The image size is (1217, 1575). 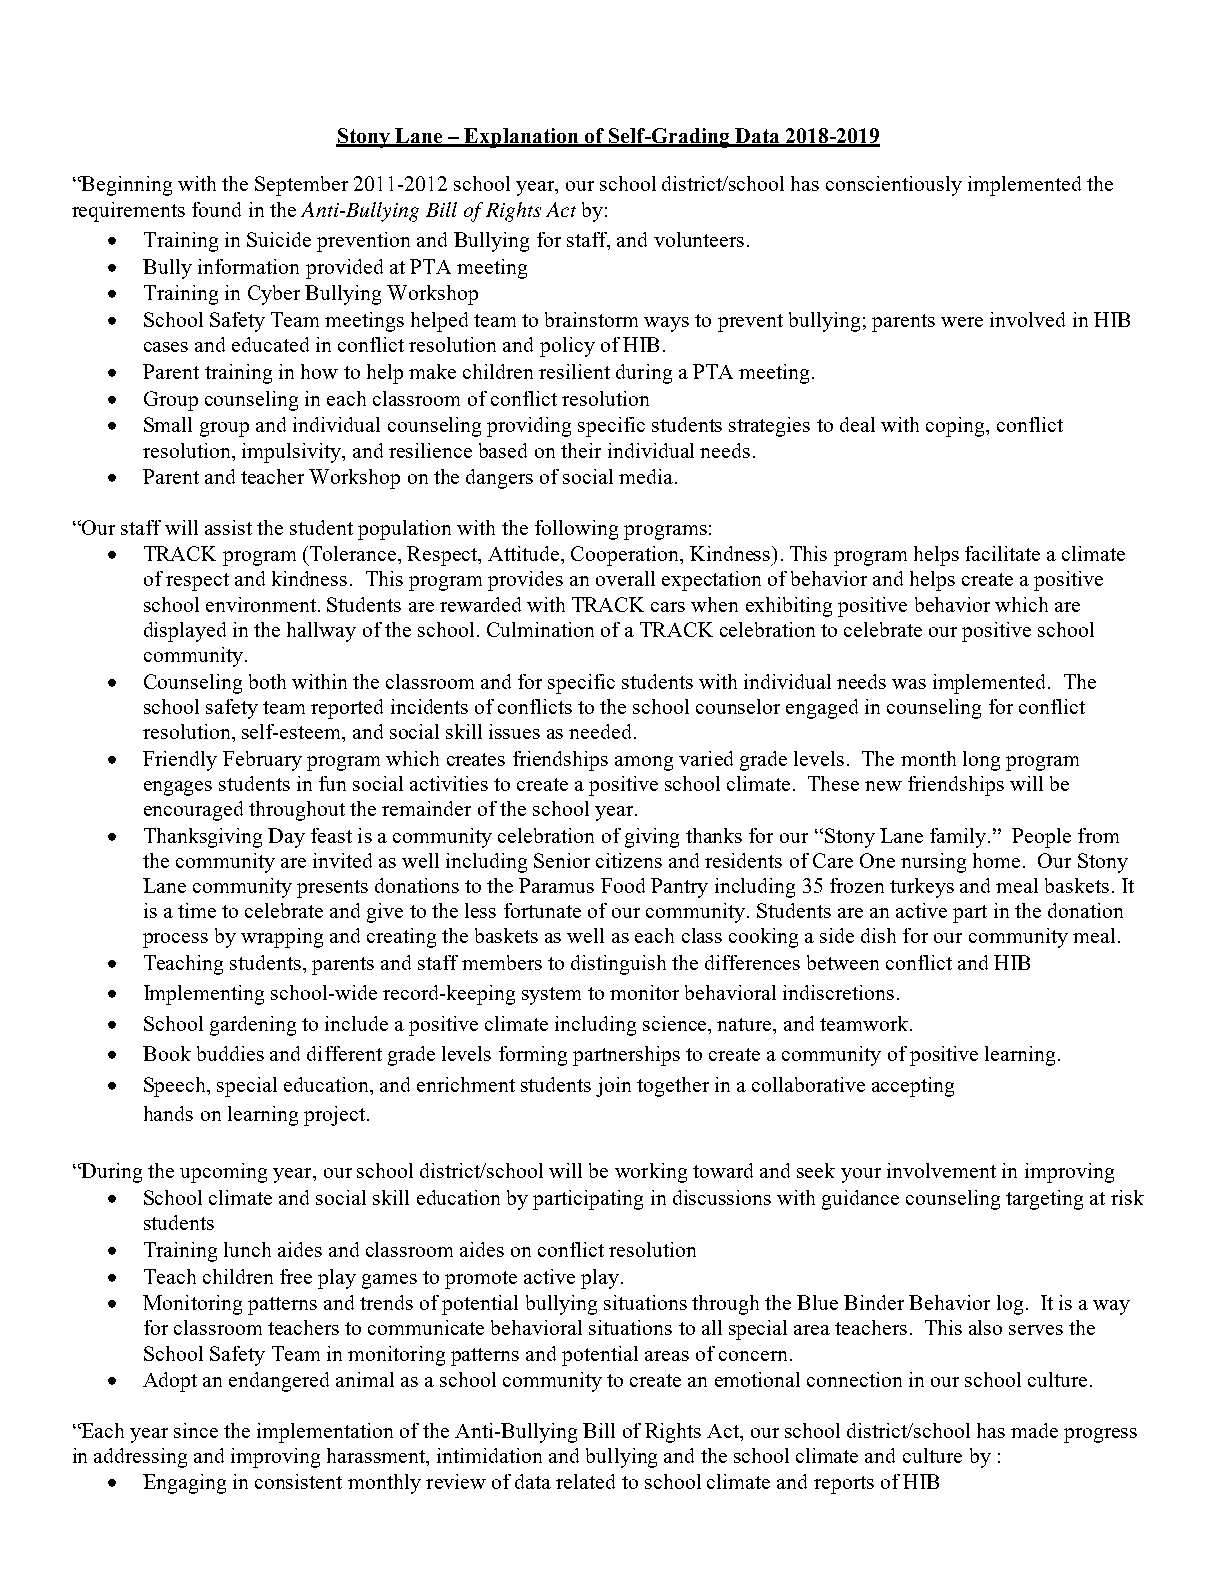 What do you see at coordinates (625, 578) in the document?
I see `overall` at bounding box center [625, 578].
